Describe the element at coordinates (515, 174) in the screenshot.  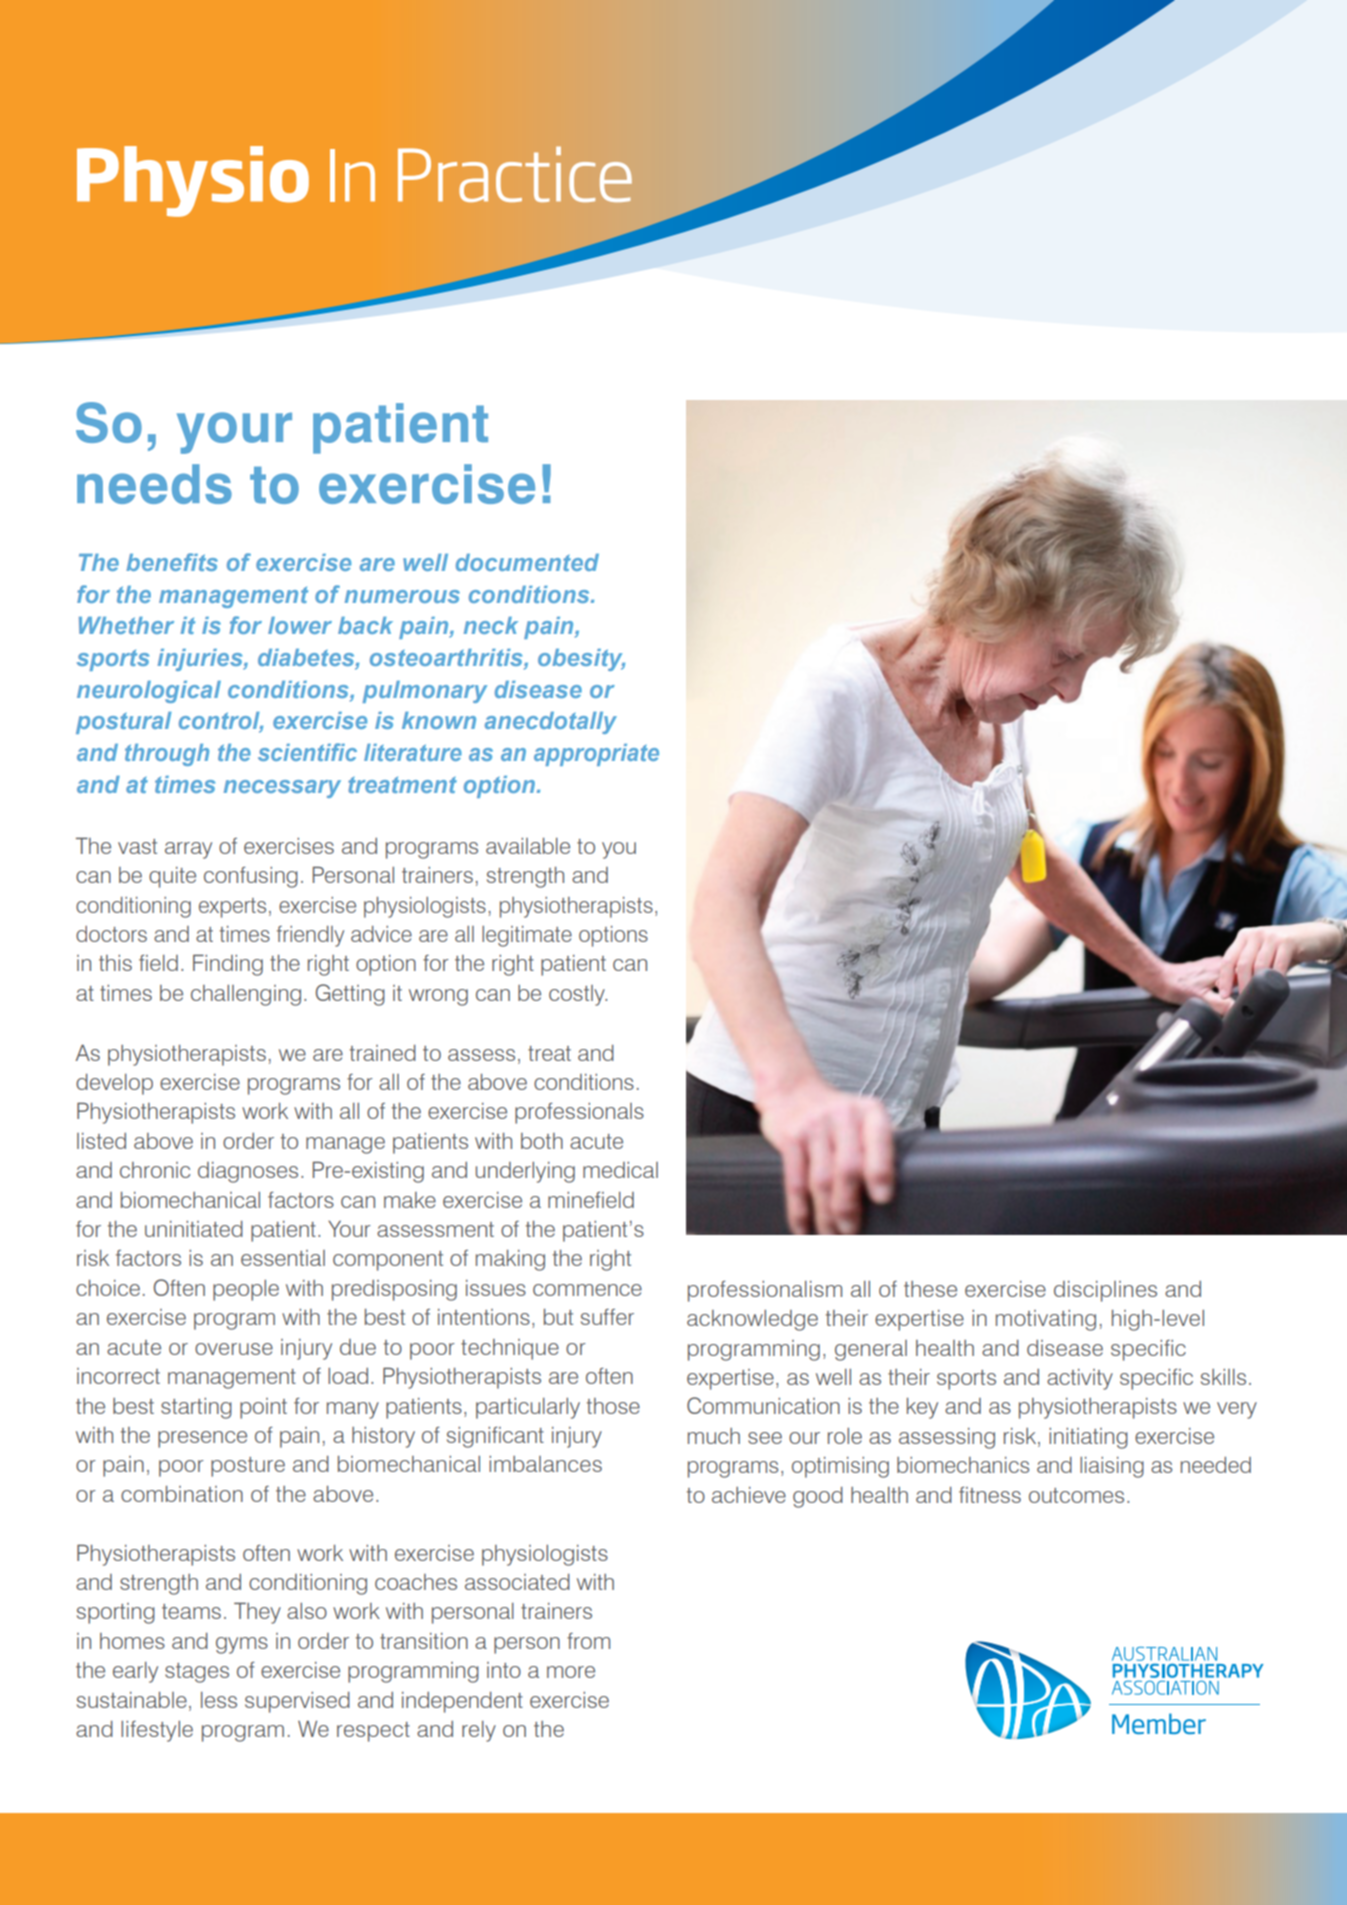
I see `Practice` at that location.
